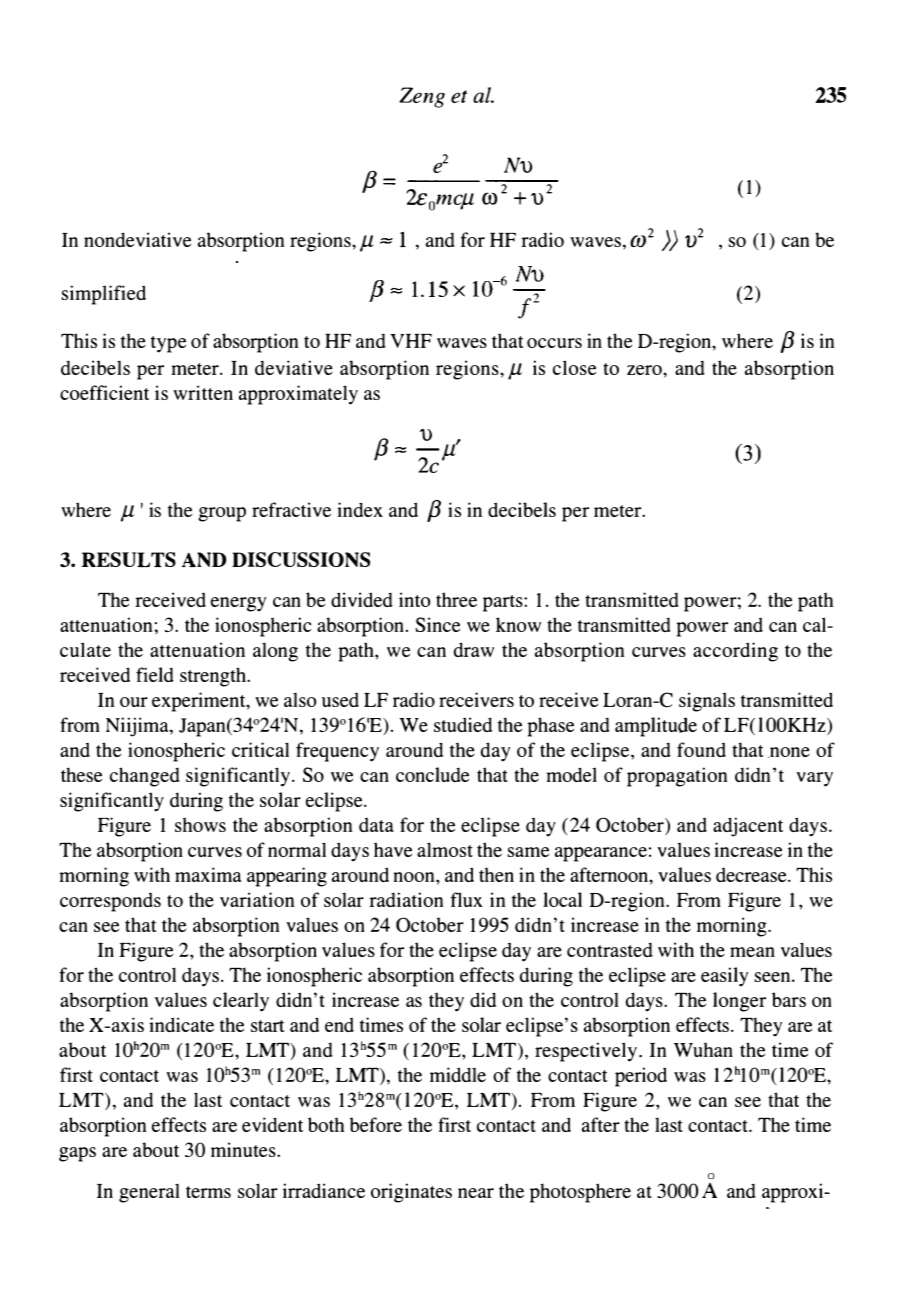  Describe the element at coordinates (222, 514) in the document. I see `group` at that location.
